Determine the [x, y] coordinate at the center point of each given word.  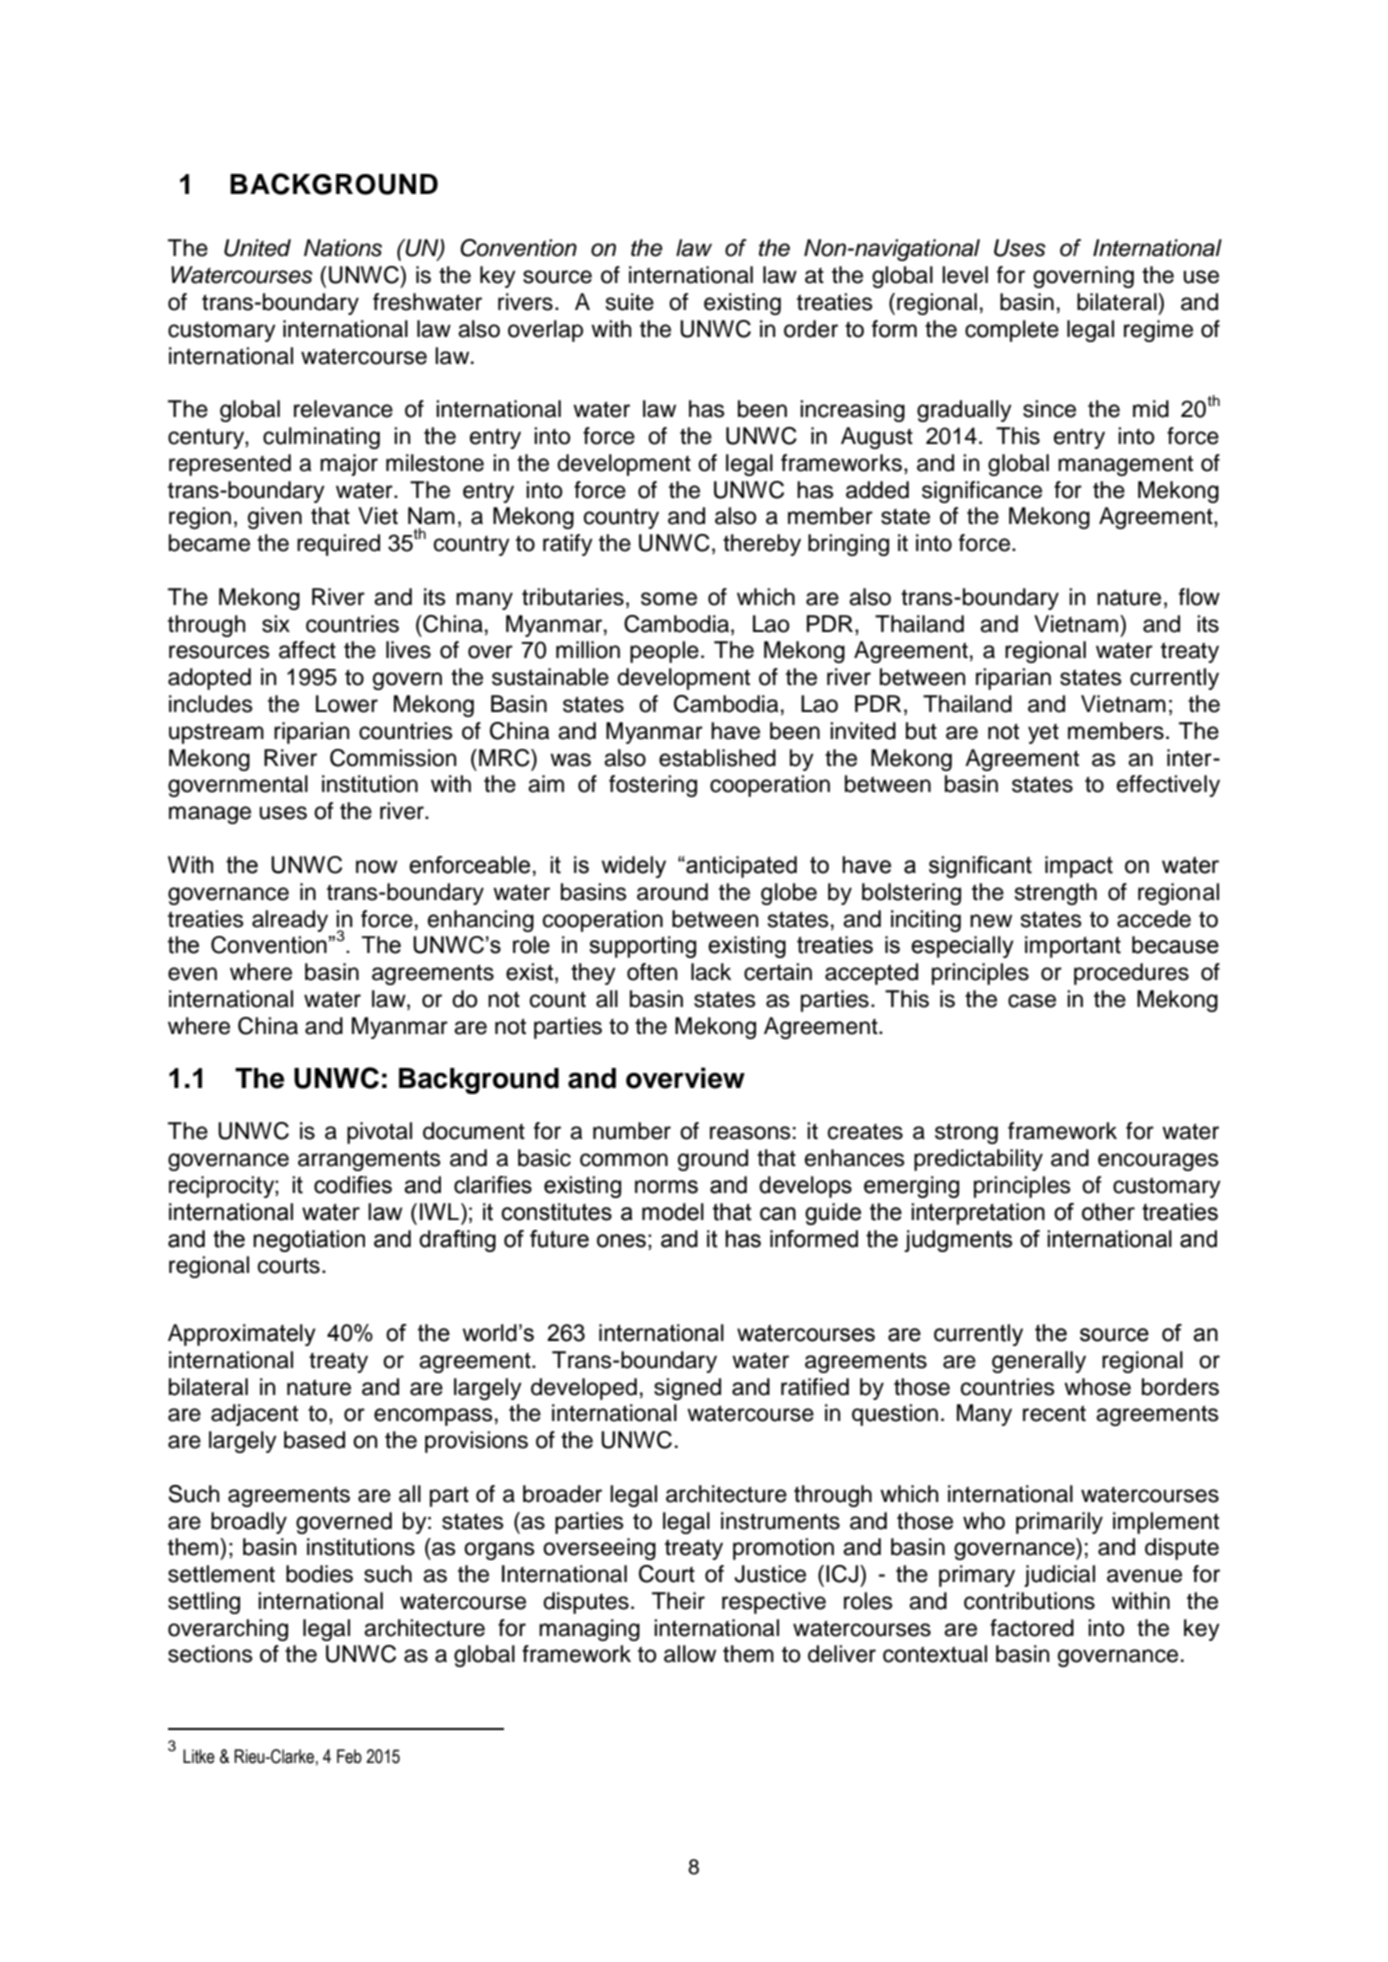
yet [1043, 734]
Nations [343, 248]
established [717, 758]
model [673, 1212]
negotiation [309, 1241]
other [1108, 1212]
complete [1012, 331]
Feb [349, 1756]
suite [630, 302]
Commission [393, 758]
